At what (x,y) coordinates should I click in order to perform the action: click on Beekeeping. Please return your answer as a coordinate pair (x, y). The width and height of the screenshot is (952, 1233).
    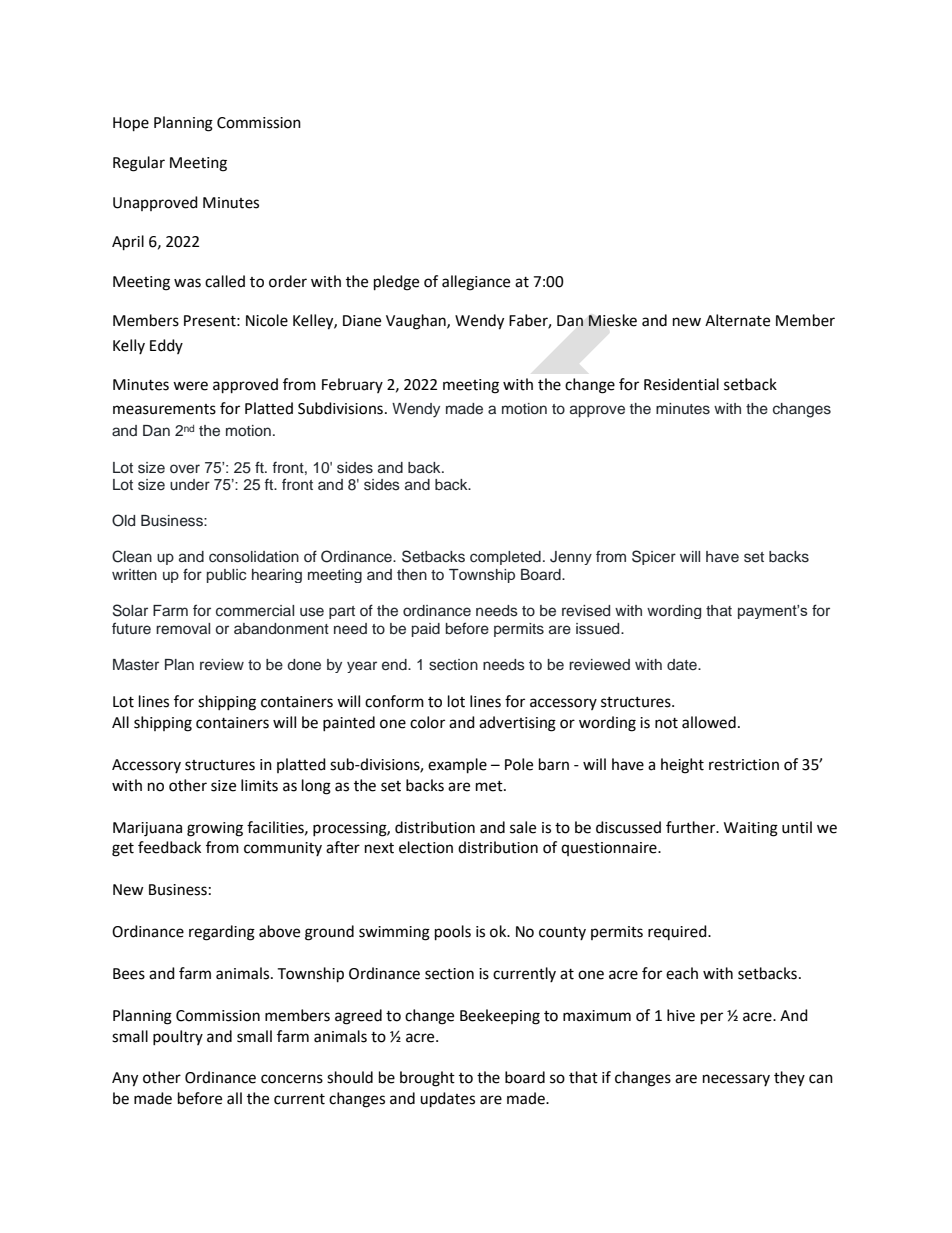
    Looking at the image, I should click on (500, 1017).
